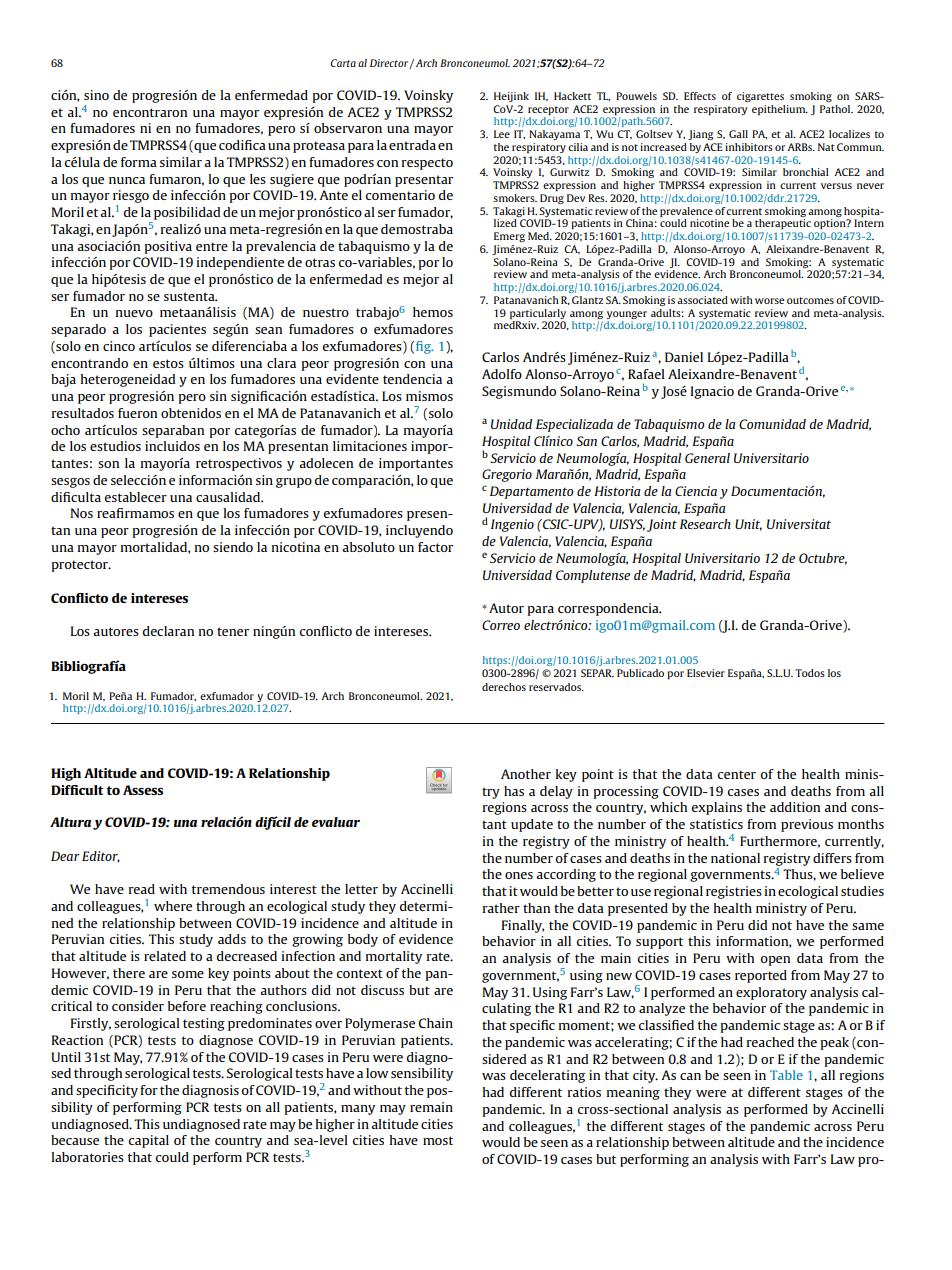 The width and height of the page is (952, 1270). I want to click on Lee, so click(502, 134).
